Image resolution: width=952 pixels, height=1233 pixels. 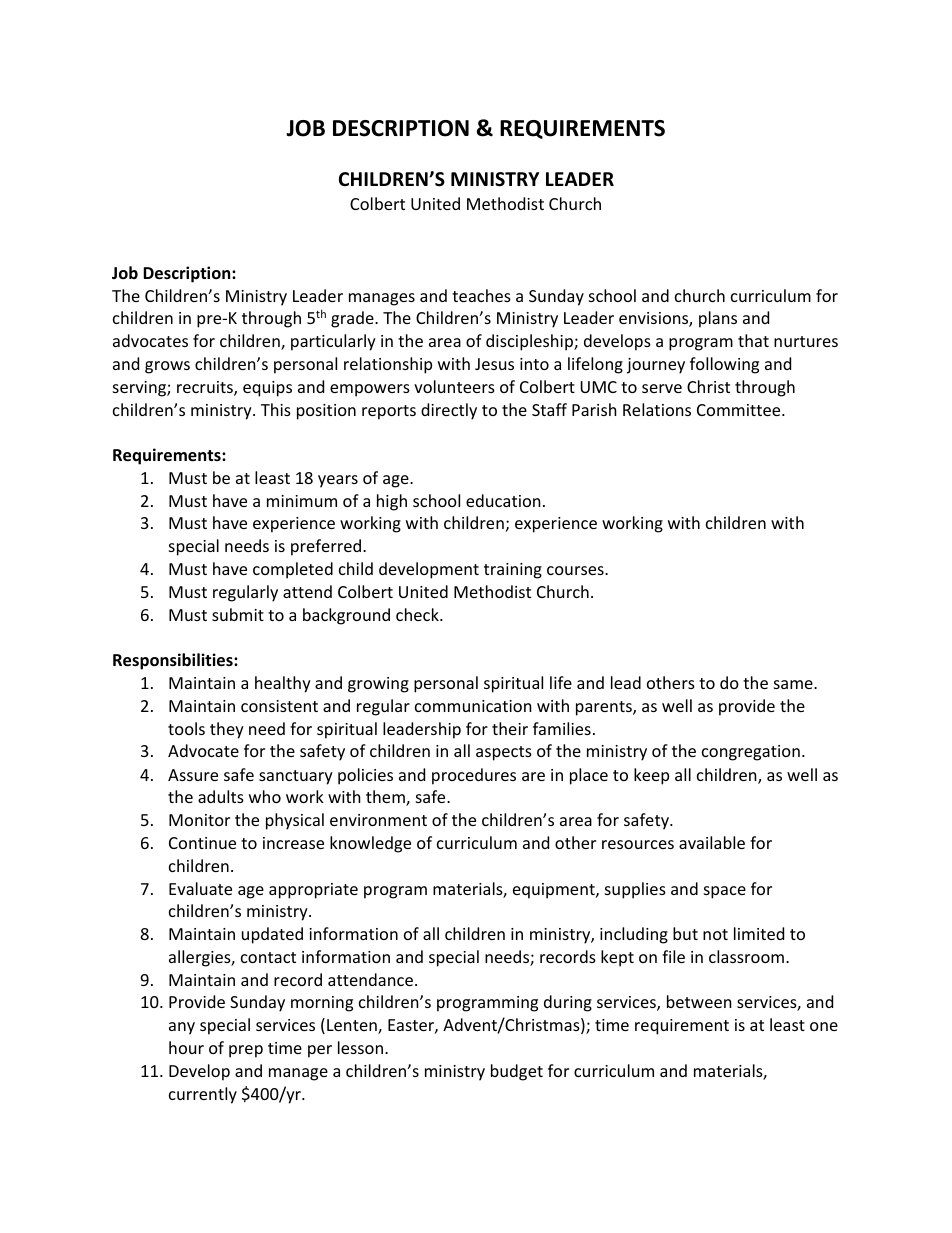 What do you see at coordinates (265, 796) in the document?
I see `who` at bounding box center [265, 796].
